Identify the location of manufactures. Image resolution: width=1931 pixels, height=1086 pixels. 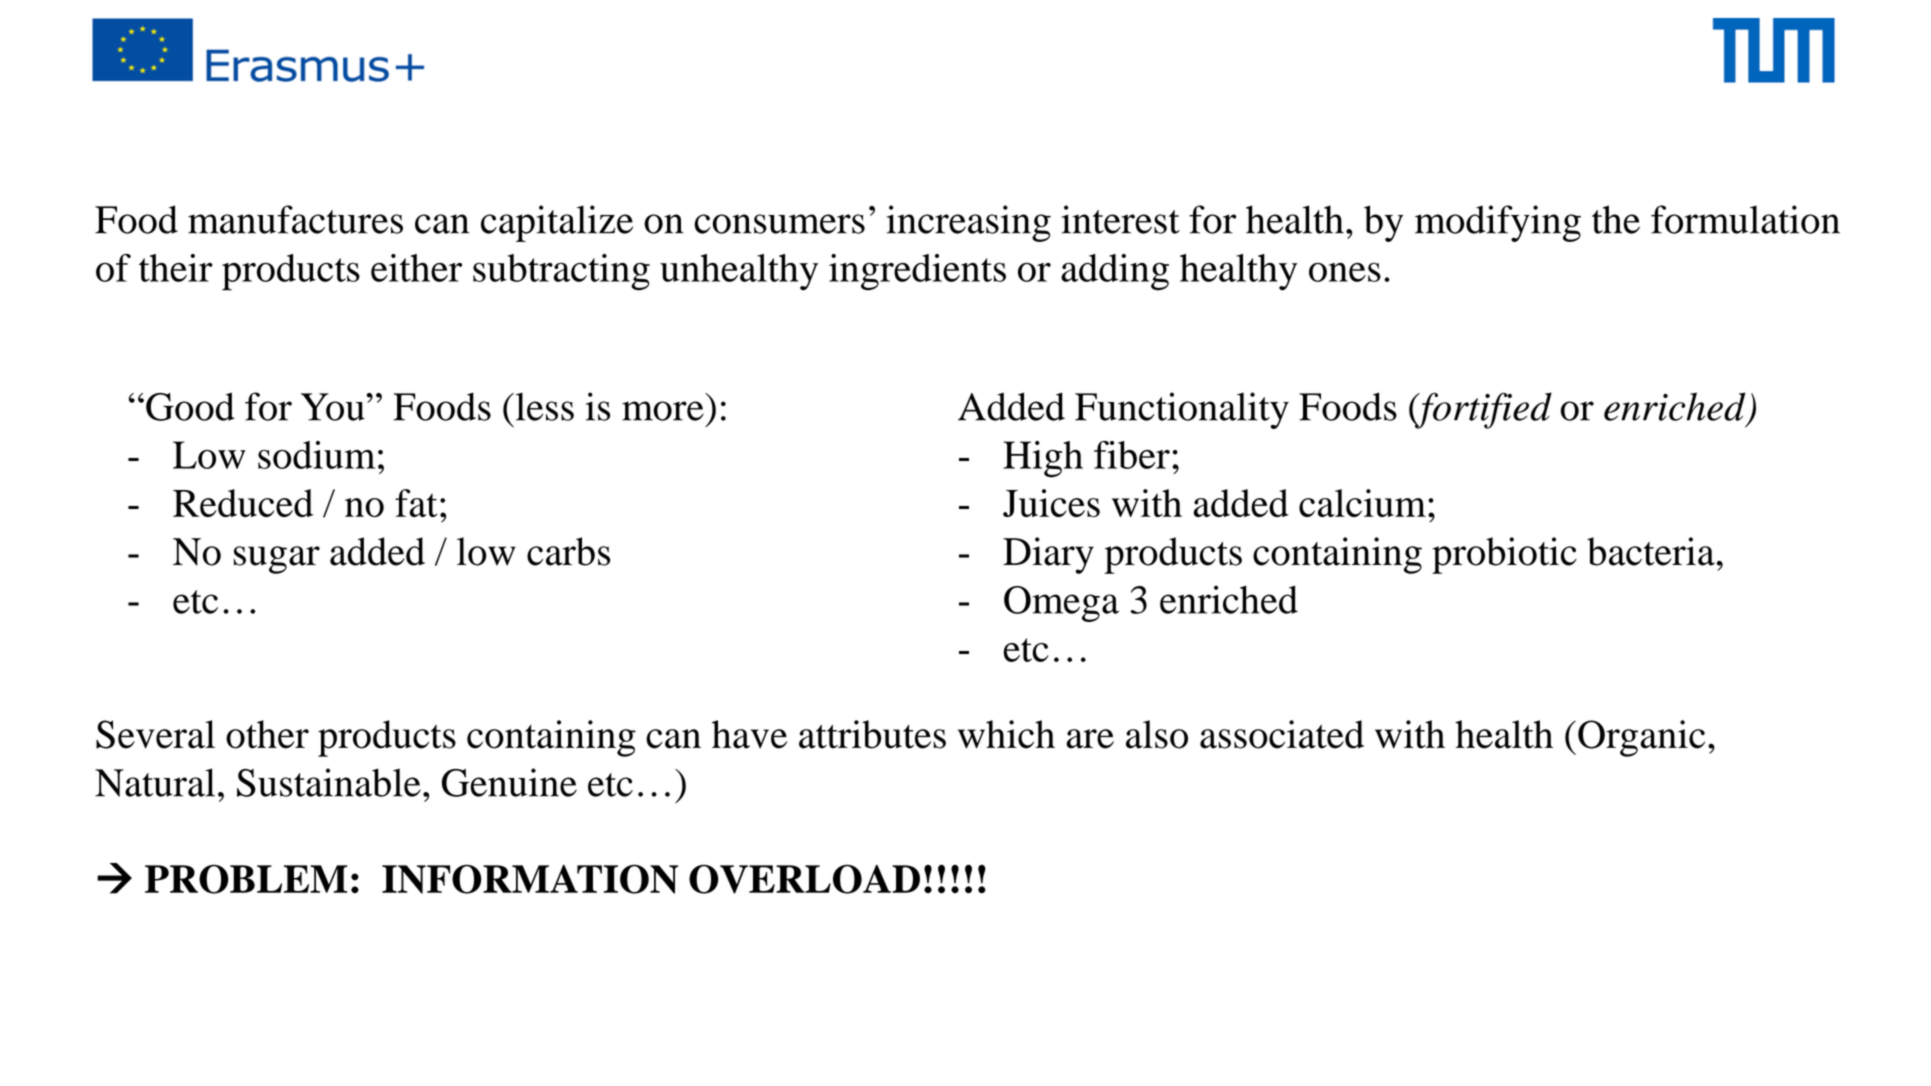
(295, 219).
